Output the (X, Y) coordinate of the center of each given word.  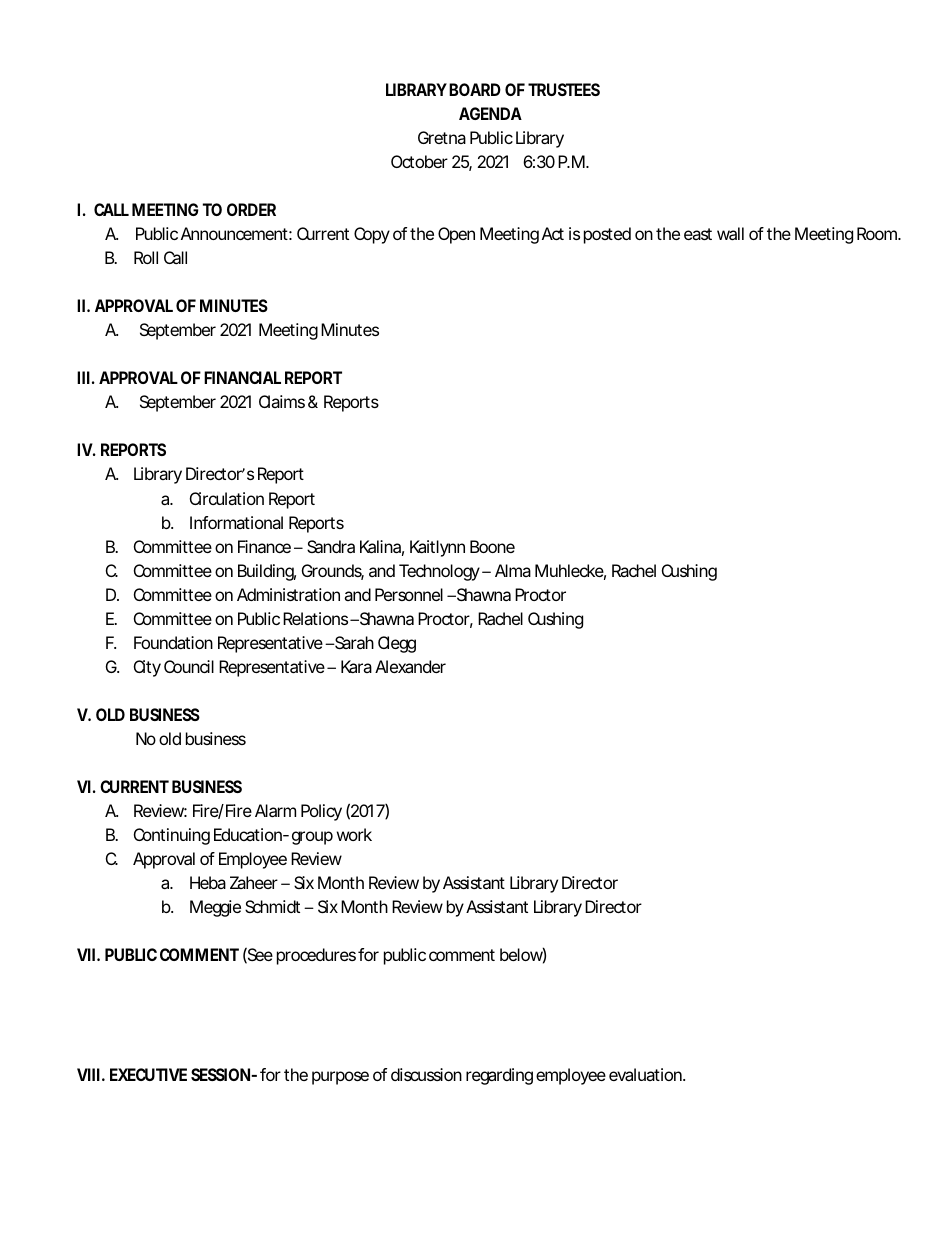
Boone (492, 546)
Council (189, 666)
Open (456, 235)
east (698, 234)
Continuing (172, 836)
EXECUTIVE (148, 1074)
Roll (146, 257)
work (354, 834)
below (523, 955)
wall (730, 233)
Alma (513, 570)
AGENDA (490, 113)
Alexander (410, 666)
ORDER (251, 209)
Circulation (227, 498)
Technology (439, 572)
